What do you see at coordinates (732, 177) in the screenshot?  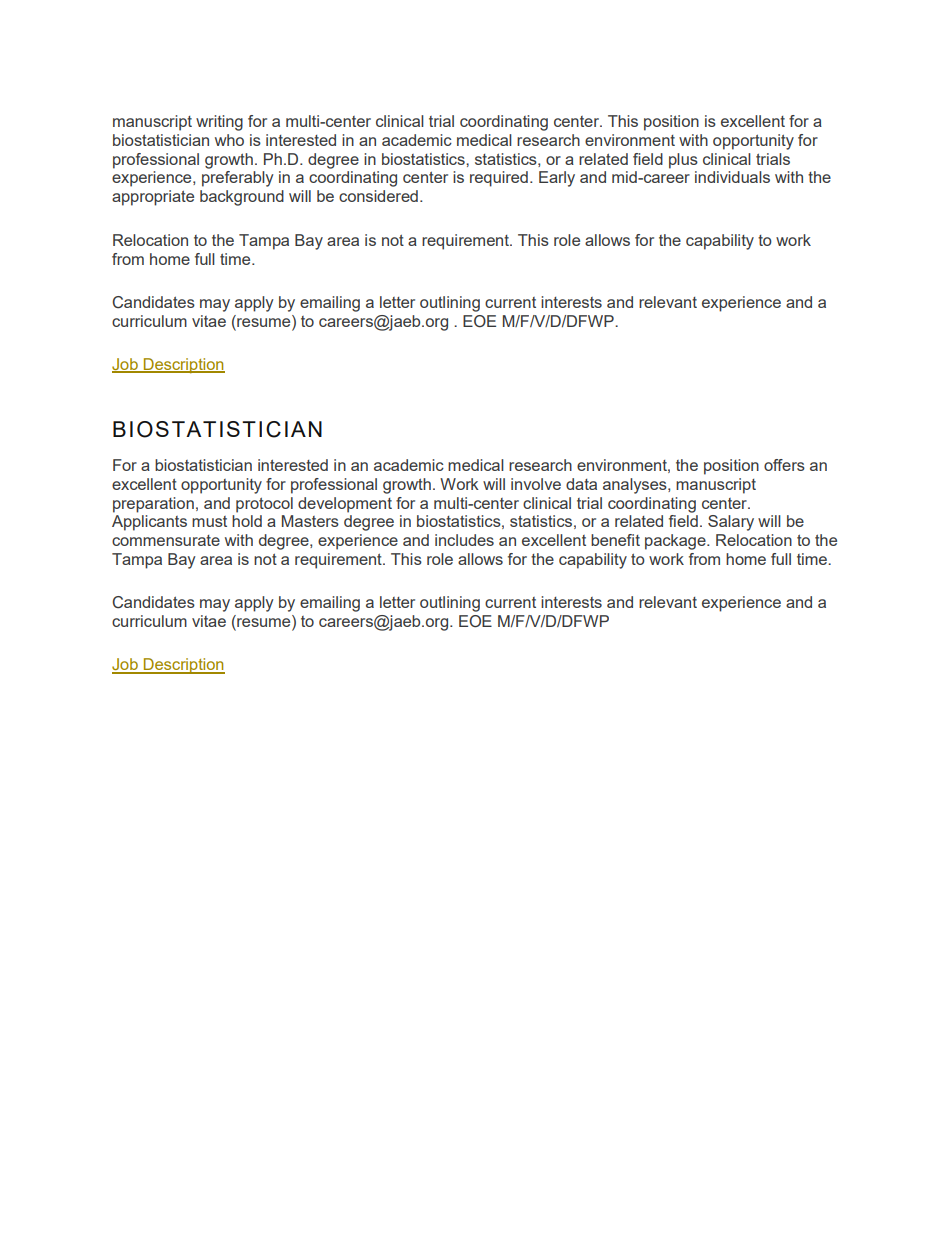 I see `individuals` at bounding box center [732, 177].
